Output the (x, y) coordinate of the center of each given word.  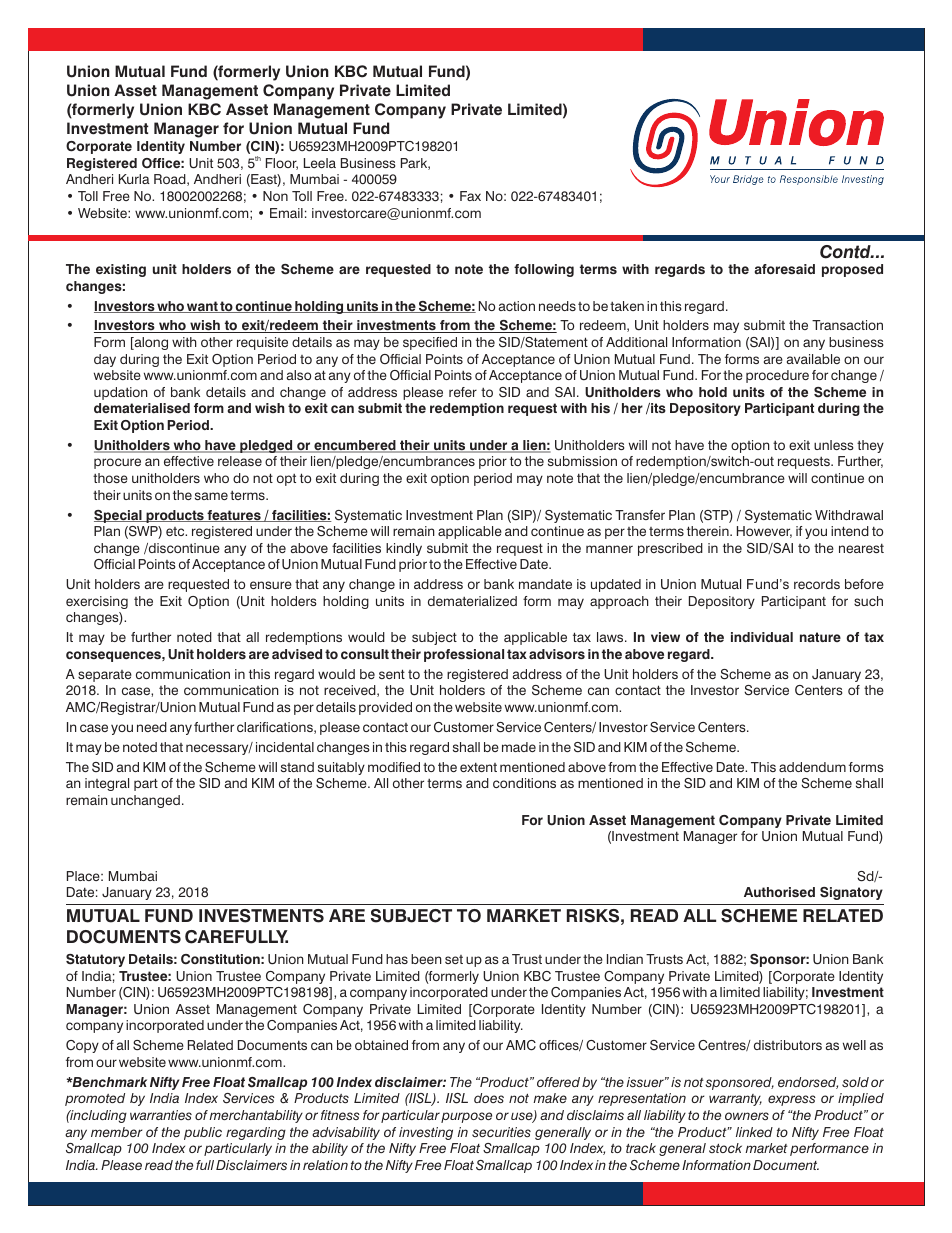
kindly (404, 549)
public (203, 1133)
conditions (524, 783)
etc (176, 531)
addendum (812, 767)
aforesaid (785, 269)
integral (107, 784)
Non (275, 196)
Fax (470, 196)
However (764, 532)
